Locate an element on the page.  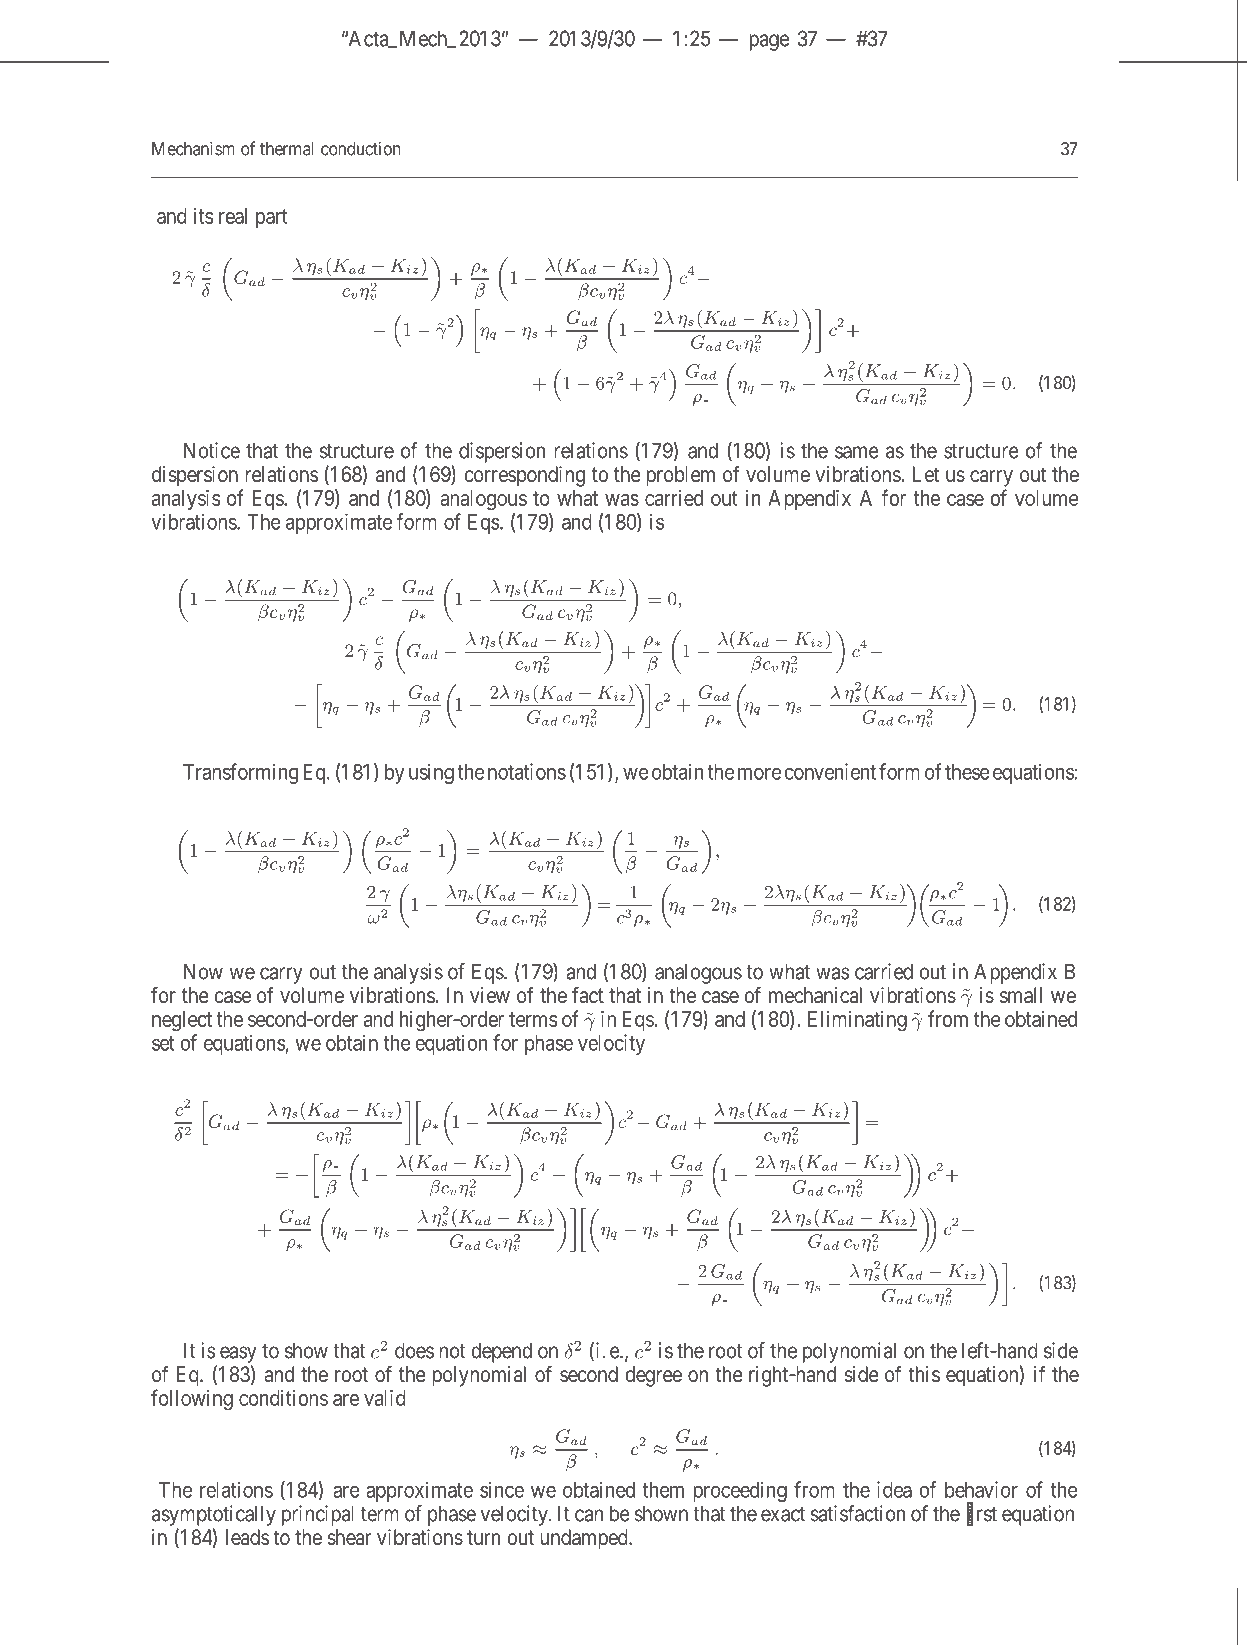
set is located at coordinates (163, 1043).
